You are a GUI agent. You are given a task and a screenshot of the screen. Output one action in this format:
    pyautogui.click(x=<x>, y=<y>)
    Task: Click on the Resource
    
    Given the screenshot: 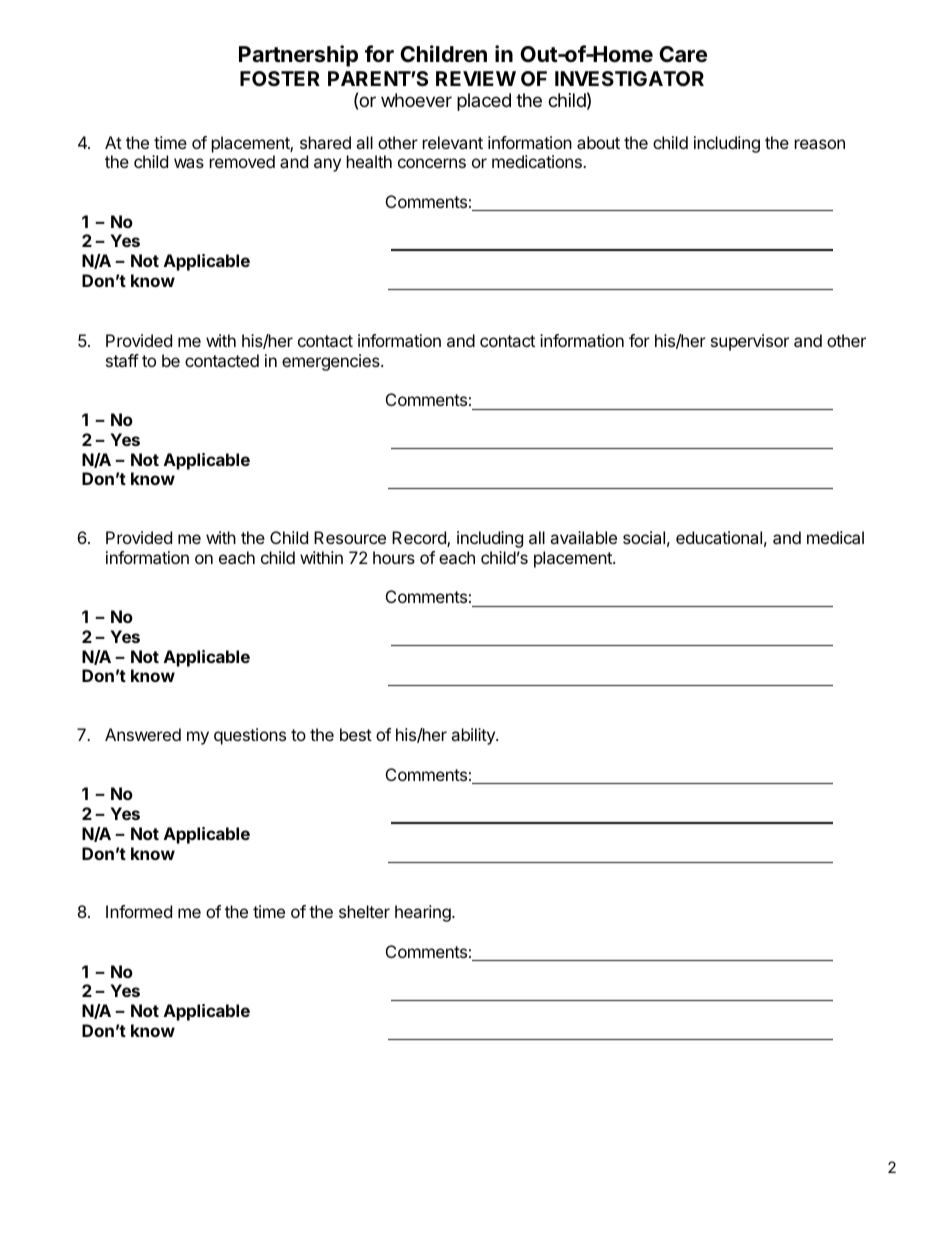 What is the action you would take?
    pyautogui.click(x=350, y=537)
